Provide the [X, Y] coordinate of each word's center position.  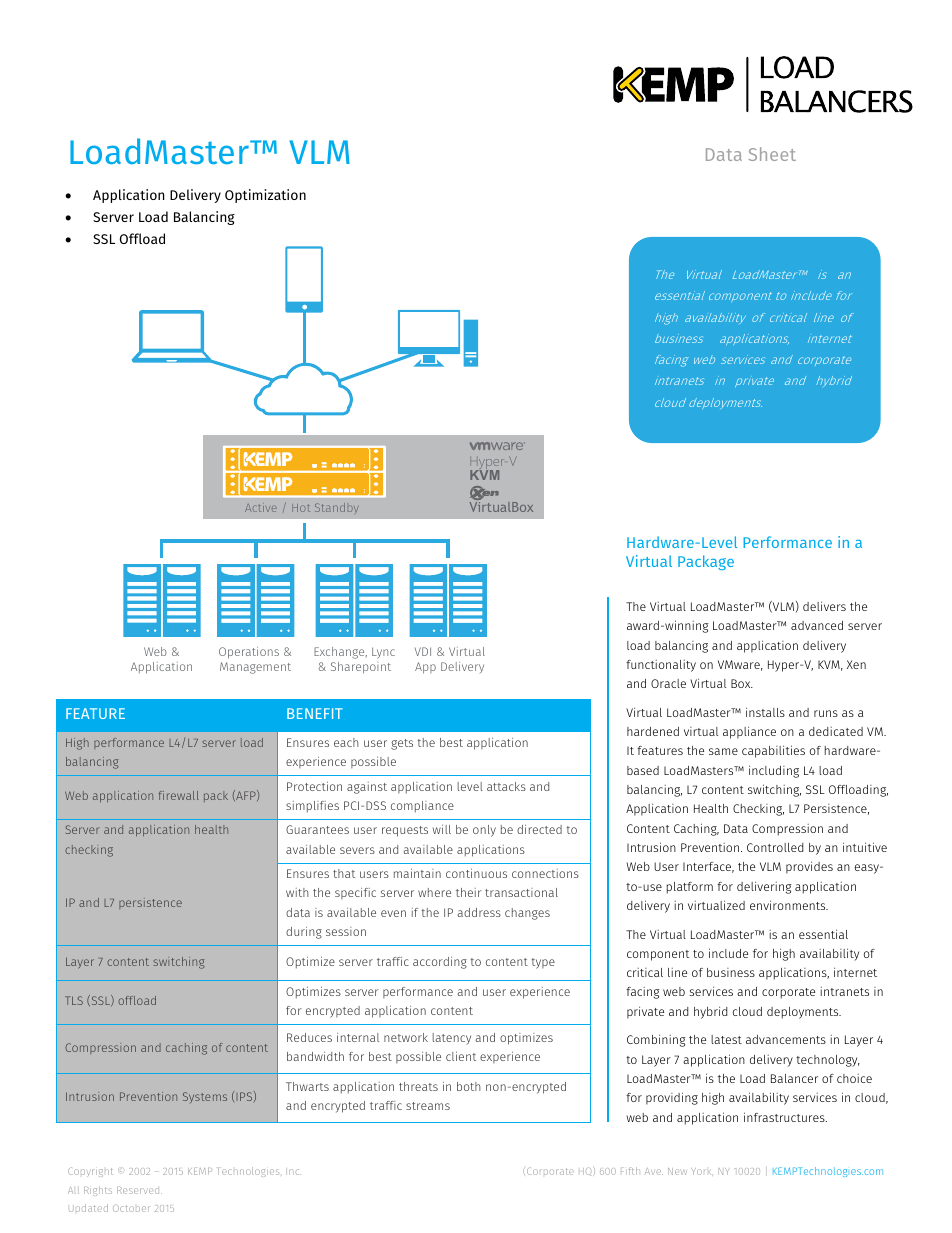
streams [428, 1106]
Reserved [139, 1190]
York [700, 1171]
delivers [824, 606]
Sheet [772, 154]
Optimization [265, 196]
